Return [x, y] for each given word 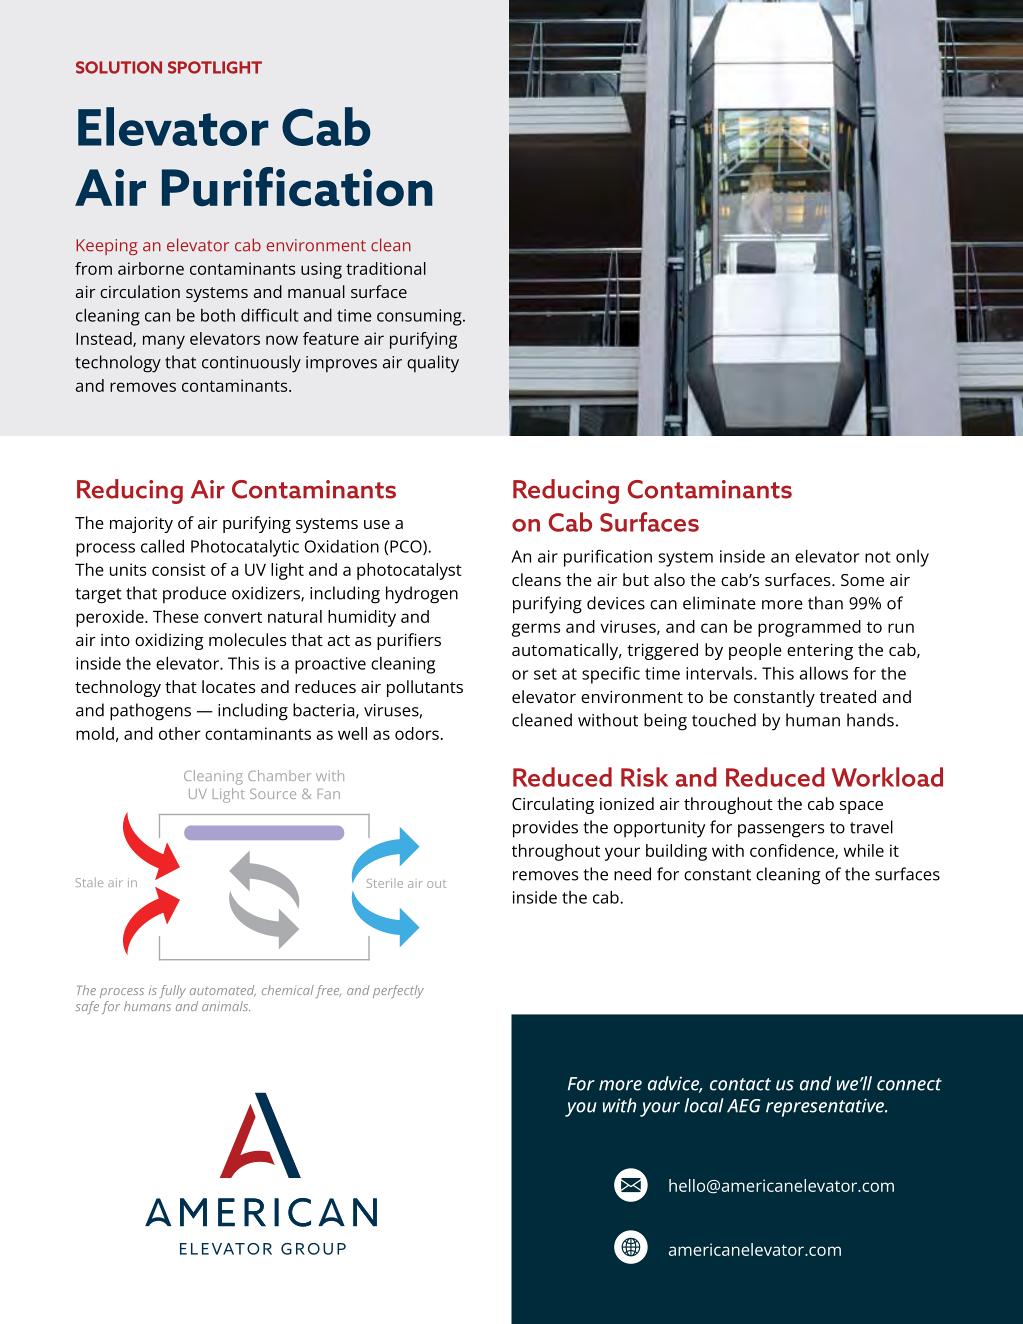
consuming [420, 317]
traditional [386, 268]
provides [545, 829]
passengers [781, 831]
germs [536, 630]
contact [740, 1084]
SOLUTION [119, 67]
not [878, 557]
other [180, 733]
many [164, 342]
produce [194, 595]
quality [433, 364]
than [825, 603]
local [704, 1105]
